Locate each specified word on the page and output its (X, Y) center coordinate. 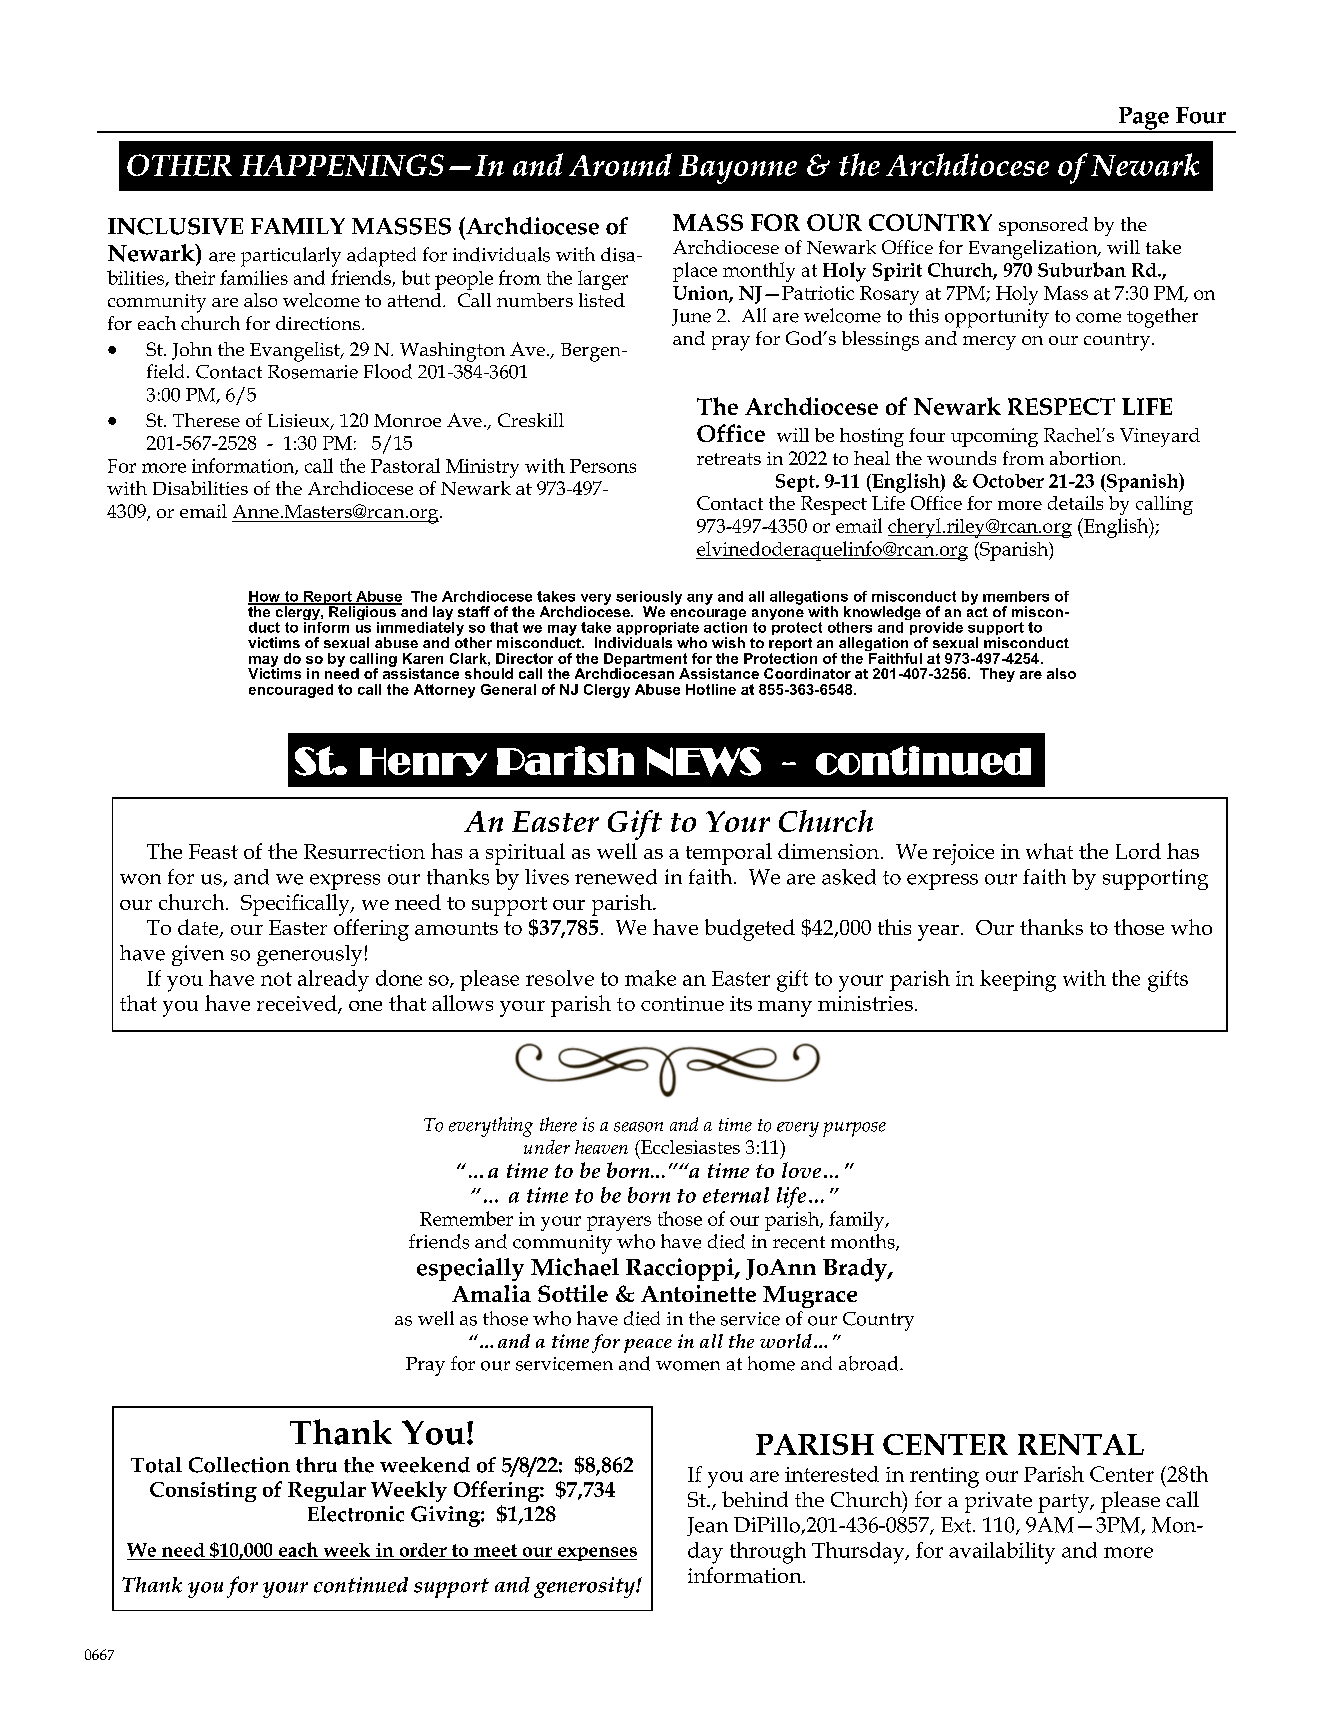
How (265, 597)
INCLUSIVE (175, 226)
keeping (1018, 981)
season (638, 1127)
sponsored (1043, 226)
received (298, 1004)
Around (620, 164)
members (1016, 596)
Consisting (203, 1492)
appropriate (656, 630)
